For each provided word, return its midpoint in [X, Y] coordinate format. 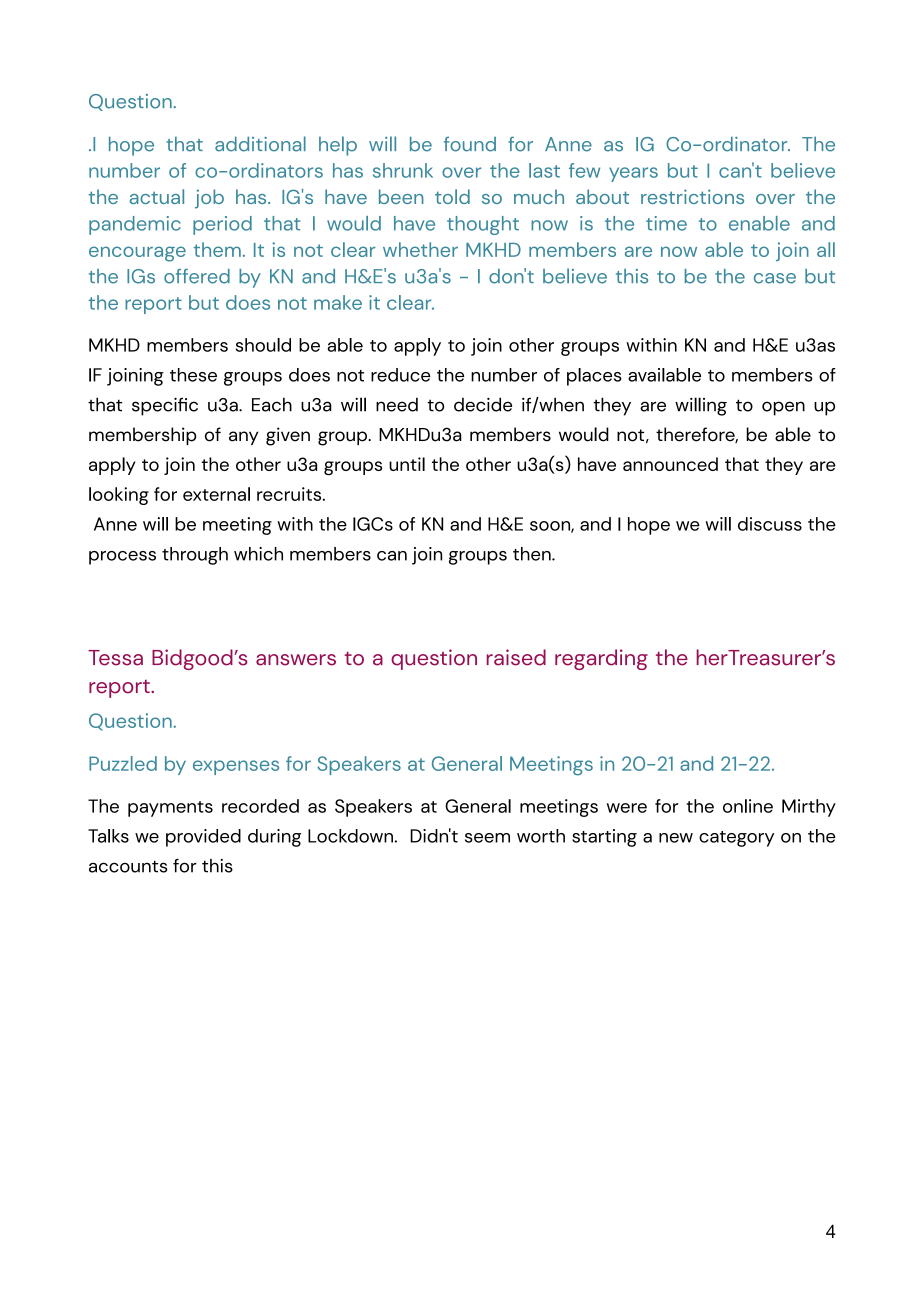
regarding [601, 659]
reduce [400, 375]
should [263, 345]
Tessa [115, 658]
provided [203, 838]
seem [487, 838]
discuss [770, 524]
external [216, 494]
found [470, 144]
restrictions [692, 196]
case [775, 278]
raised [516, 657]
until [407, 464]
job [209, 199]
